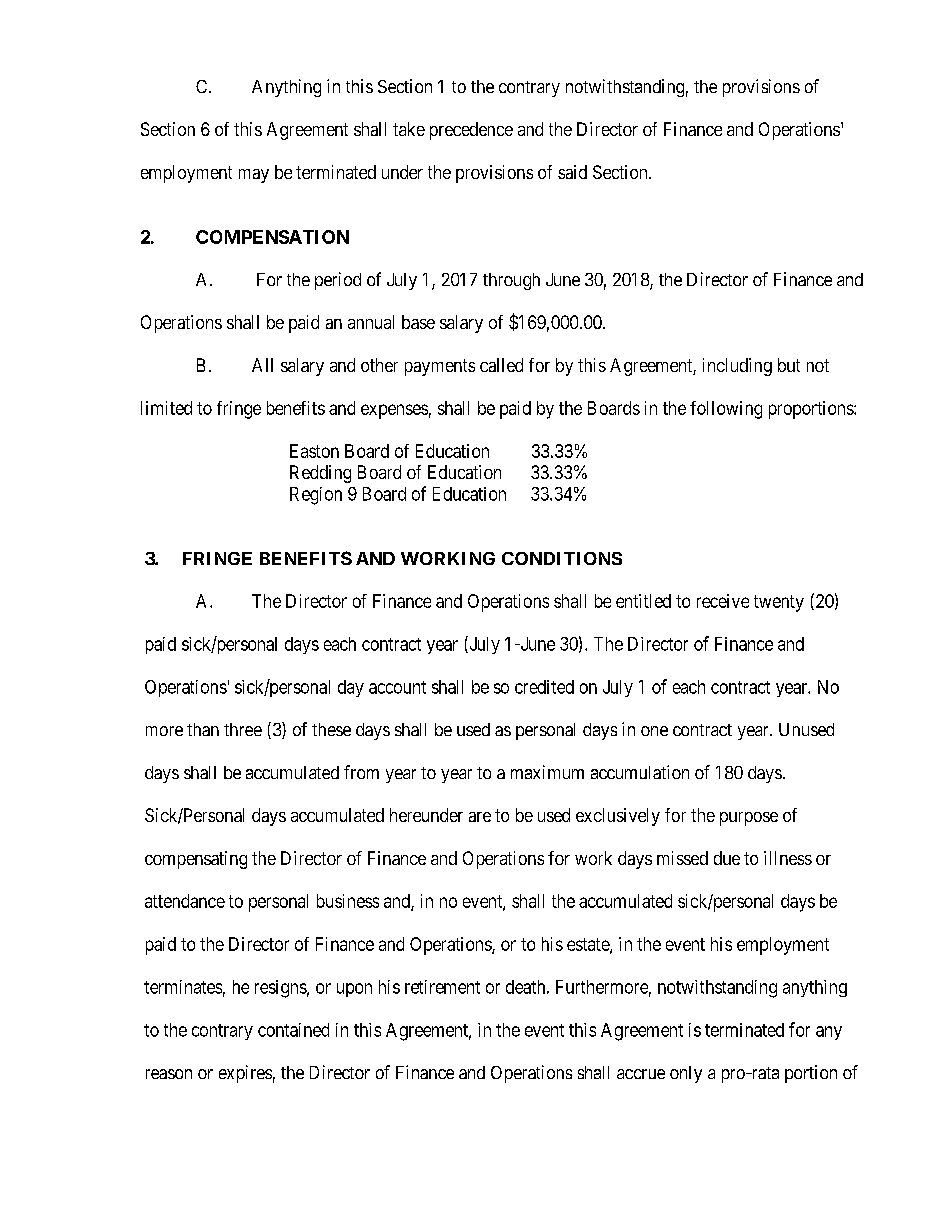 The height and width of the screenshot is (1232, 952). Describe the element at coordinates (572, 172) in the screenshot. I see `said` at that location.
